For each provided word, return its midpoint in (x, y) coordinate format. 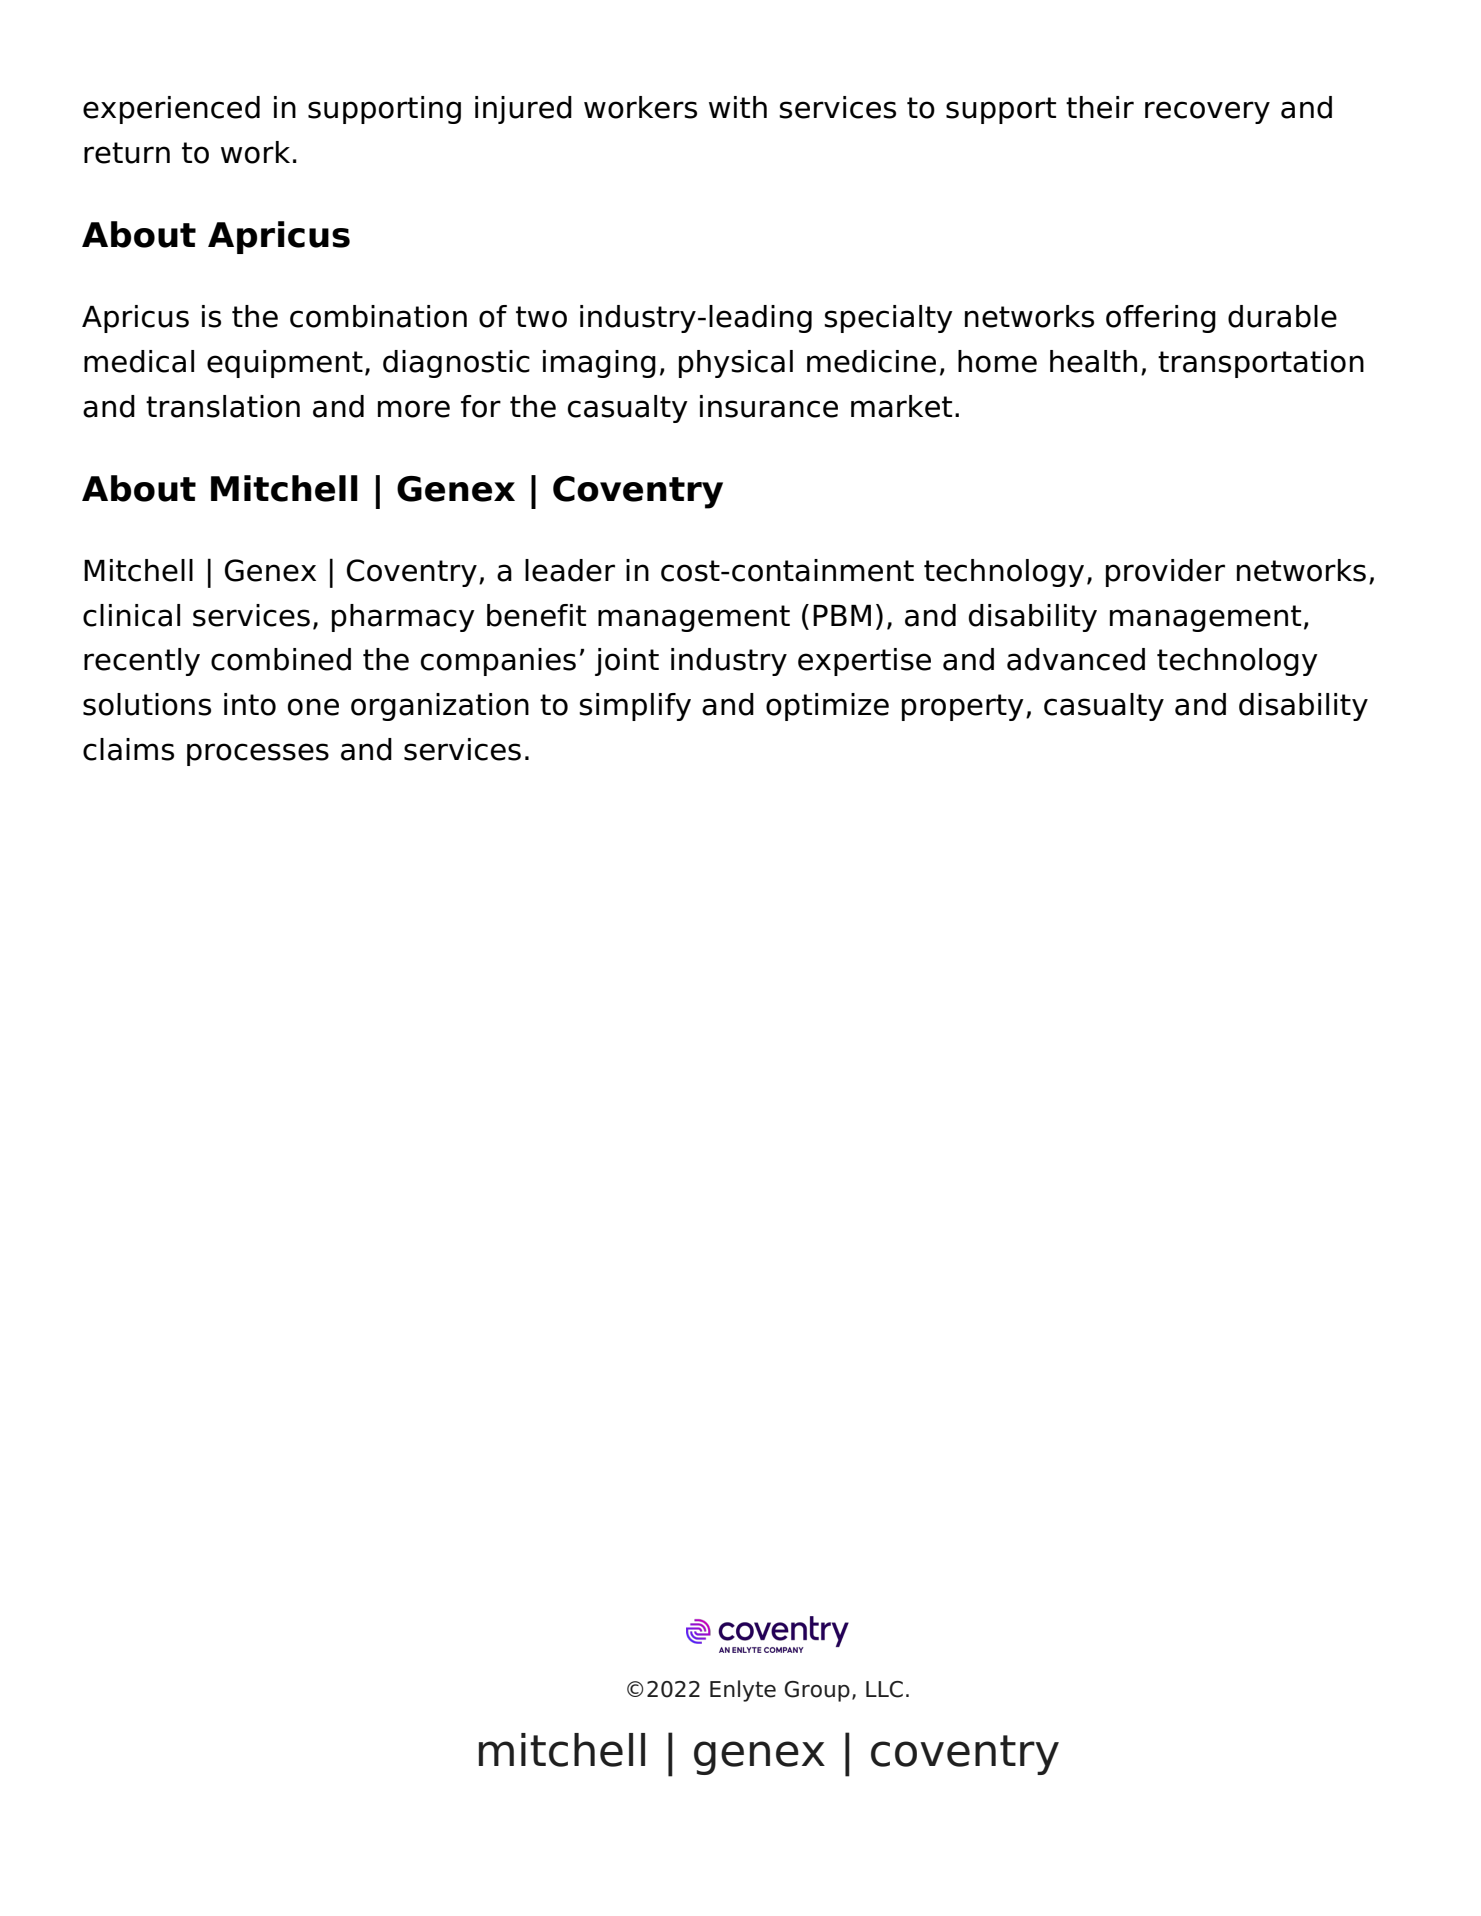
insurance (769, 406)
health (1093, 361)
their (1100, 107)
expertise (864, 662)
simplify (635, 707)
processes (258, 754)
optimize (827, 707)
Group (817, 1691)
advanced (1076, 659)
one (313, 707)
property (963, 707)
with (738, 107)
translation (223, 406)
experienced (171, 110)
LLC (884, 1689)
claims (128, 749)
